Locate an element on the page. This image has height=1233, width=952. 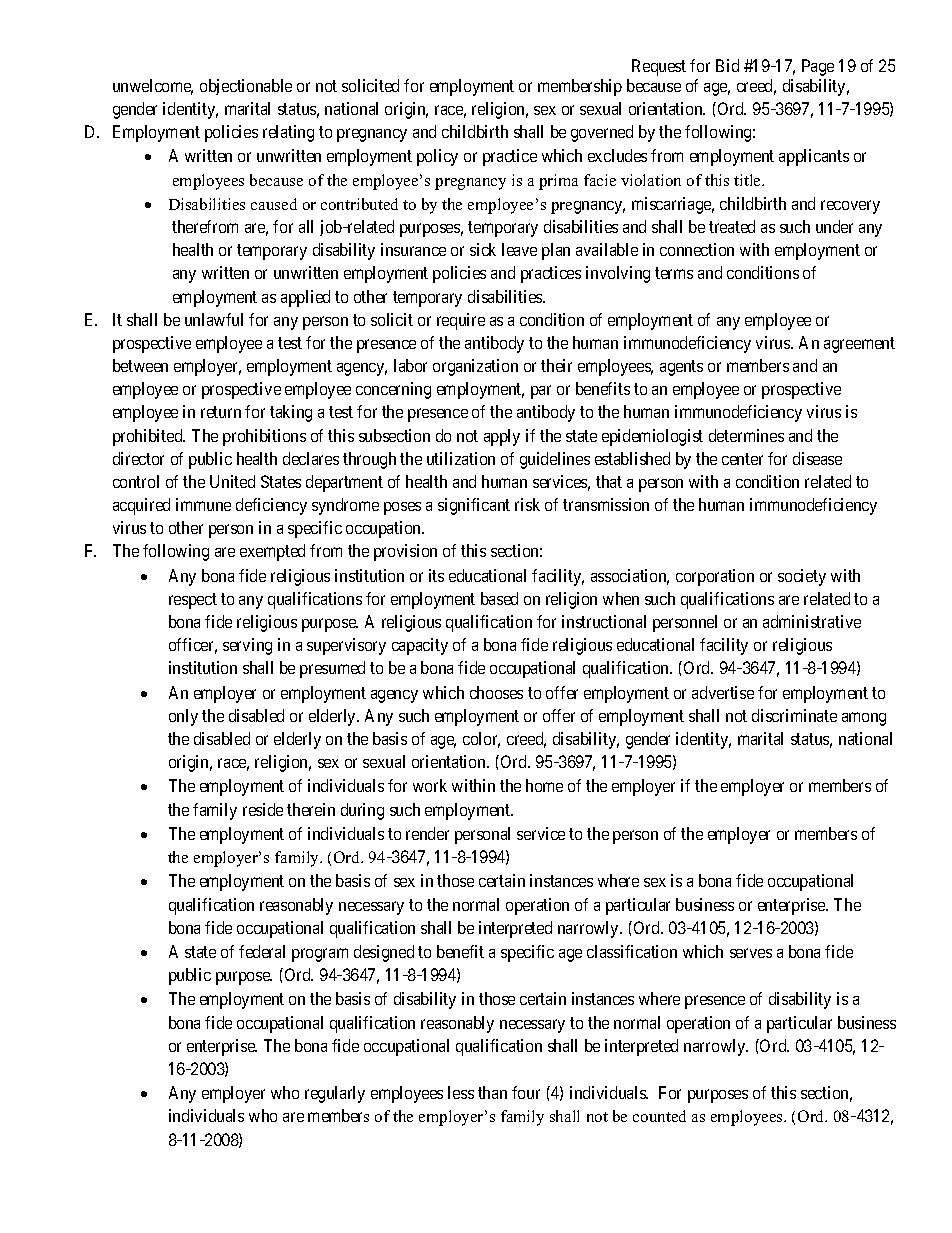
based is located at coordinates (499, 598).
